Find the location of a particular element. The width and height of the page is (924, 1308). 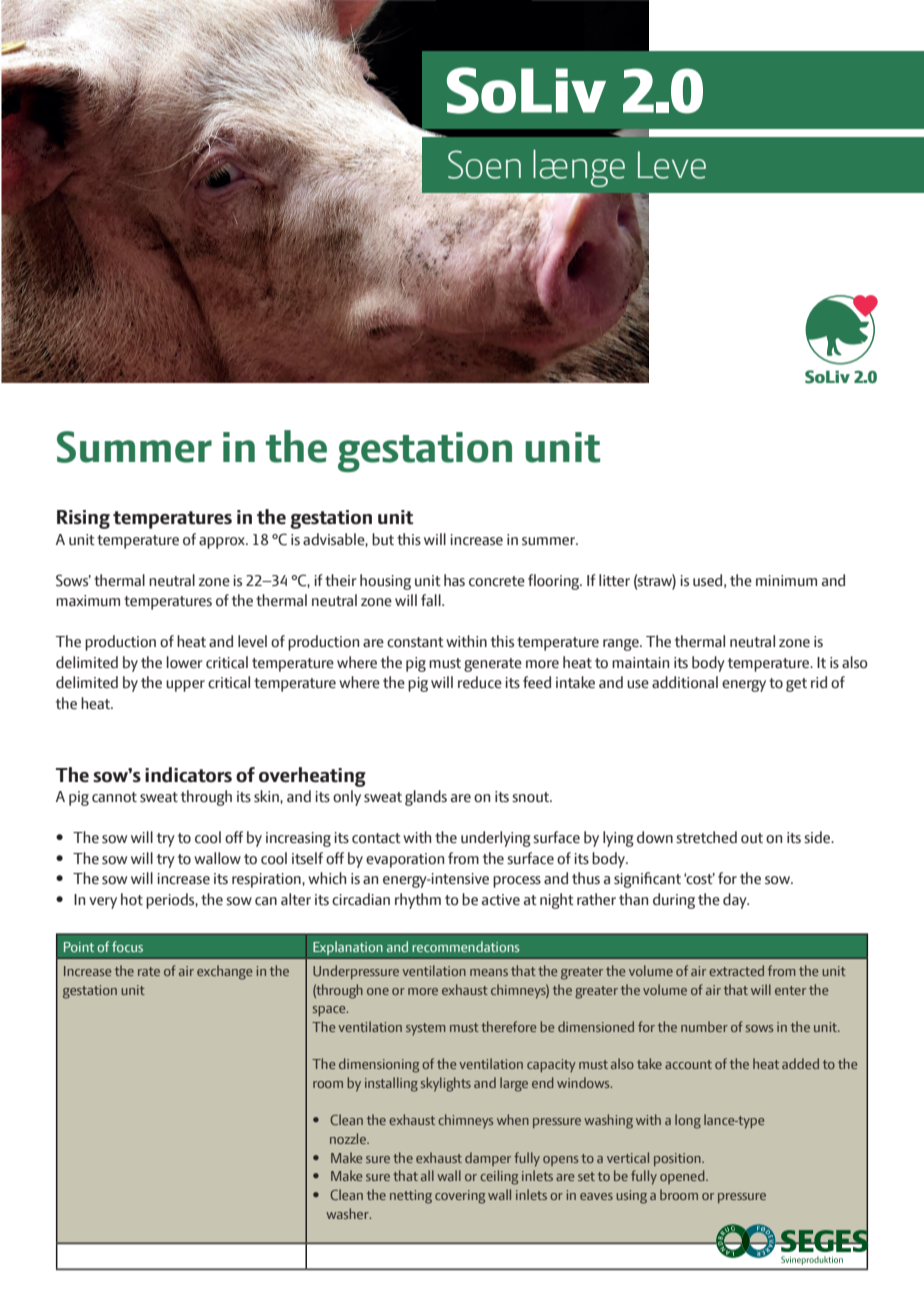

approx is located at coordinates (223, 543).
